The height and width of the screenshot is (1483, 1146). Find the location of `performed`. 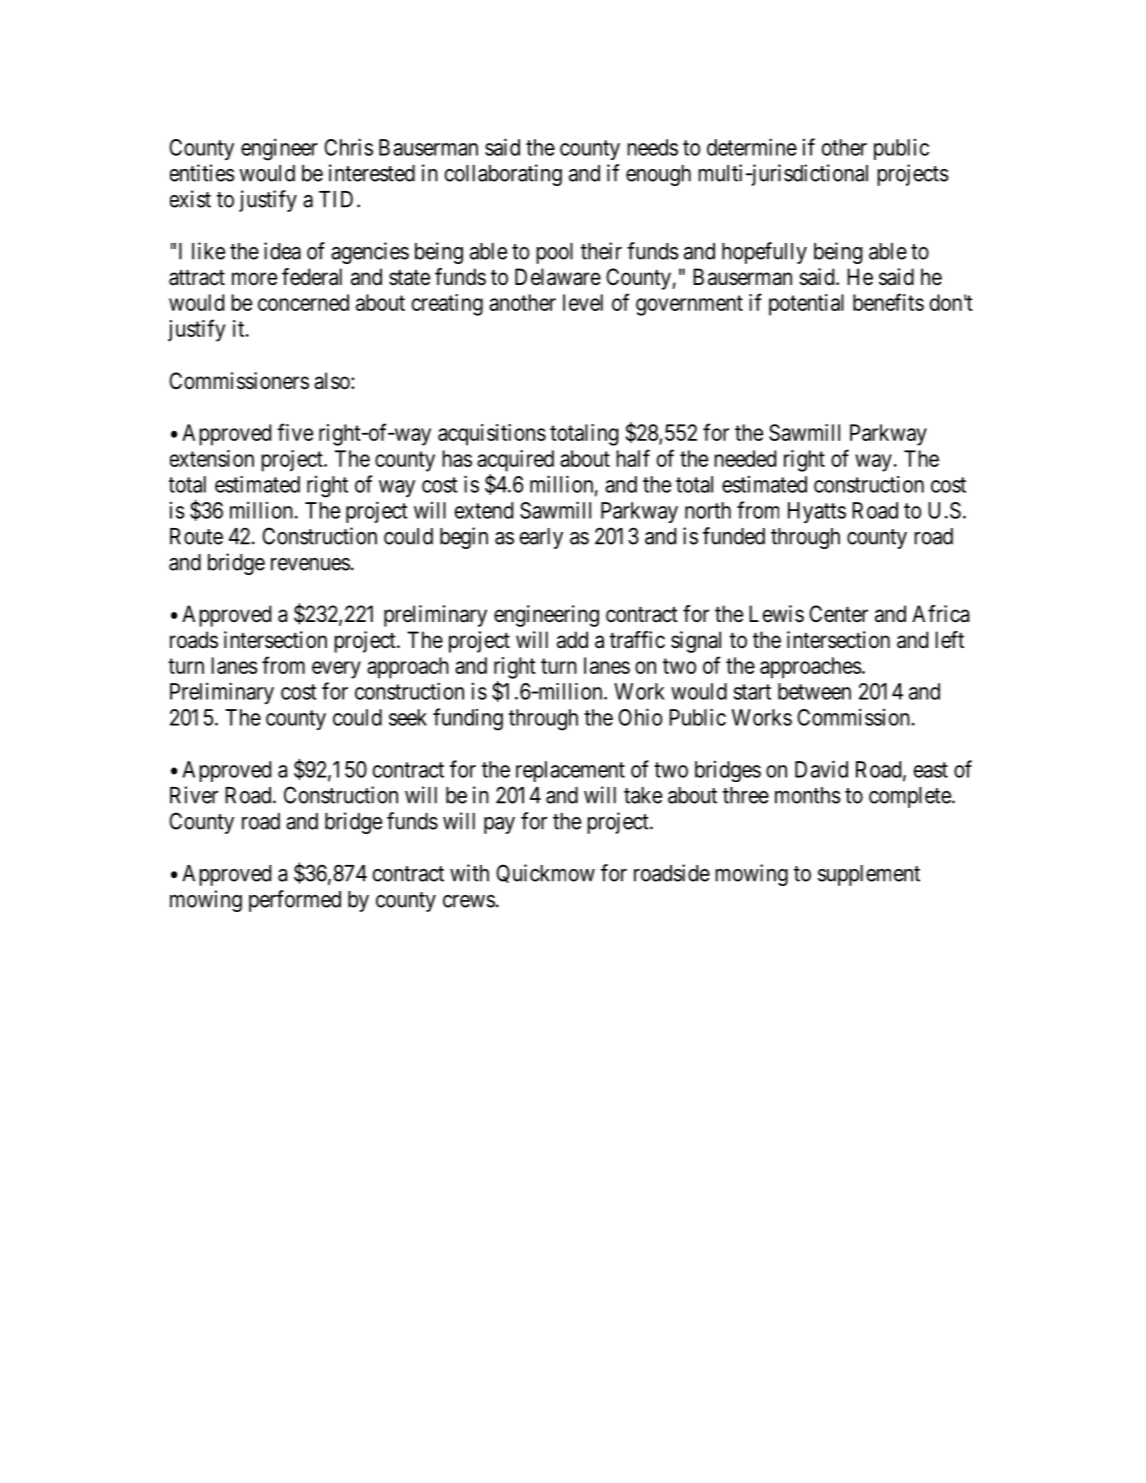

performed is located at coordinates (295, 901).
